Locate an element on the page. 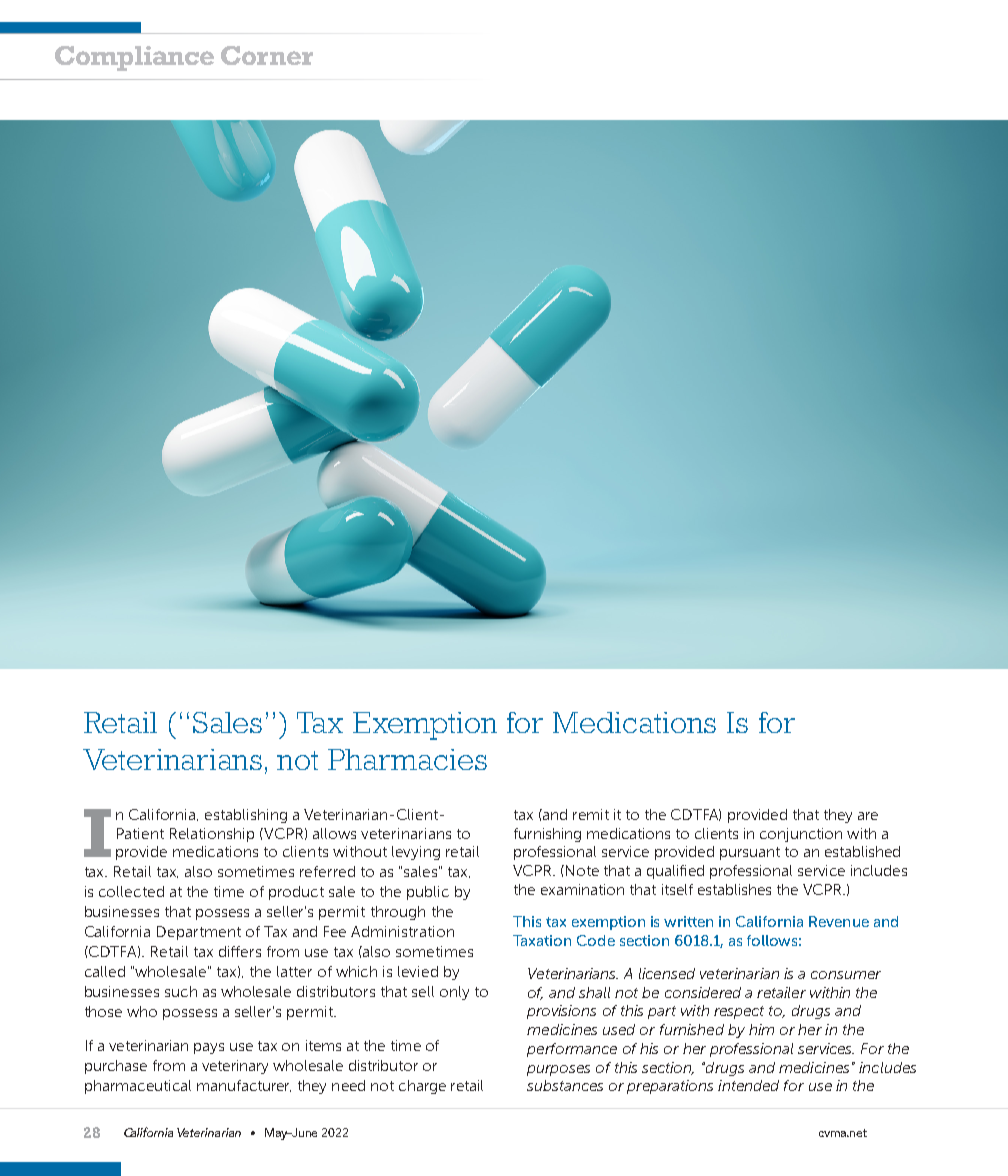 The height and width of the image is (1176, 1008). remit is located at coordinates (591, 814).
